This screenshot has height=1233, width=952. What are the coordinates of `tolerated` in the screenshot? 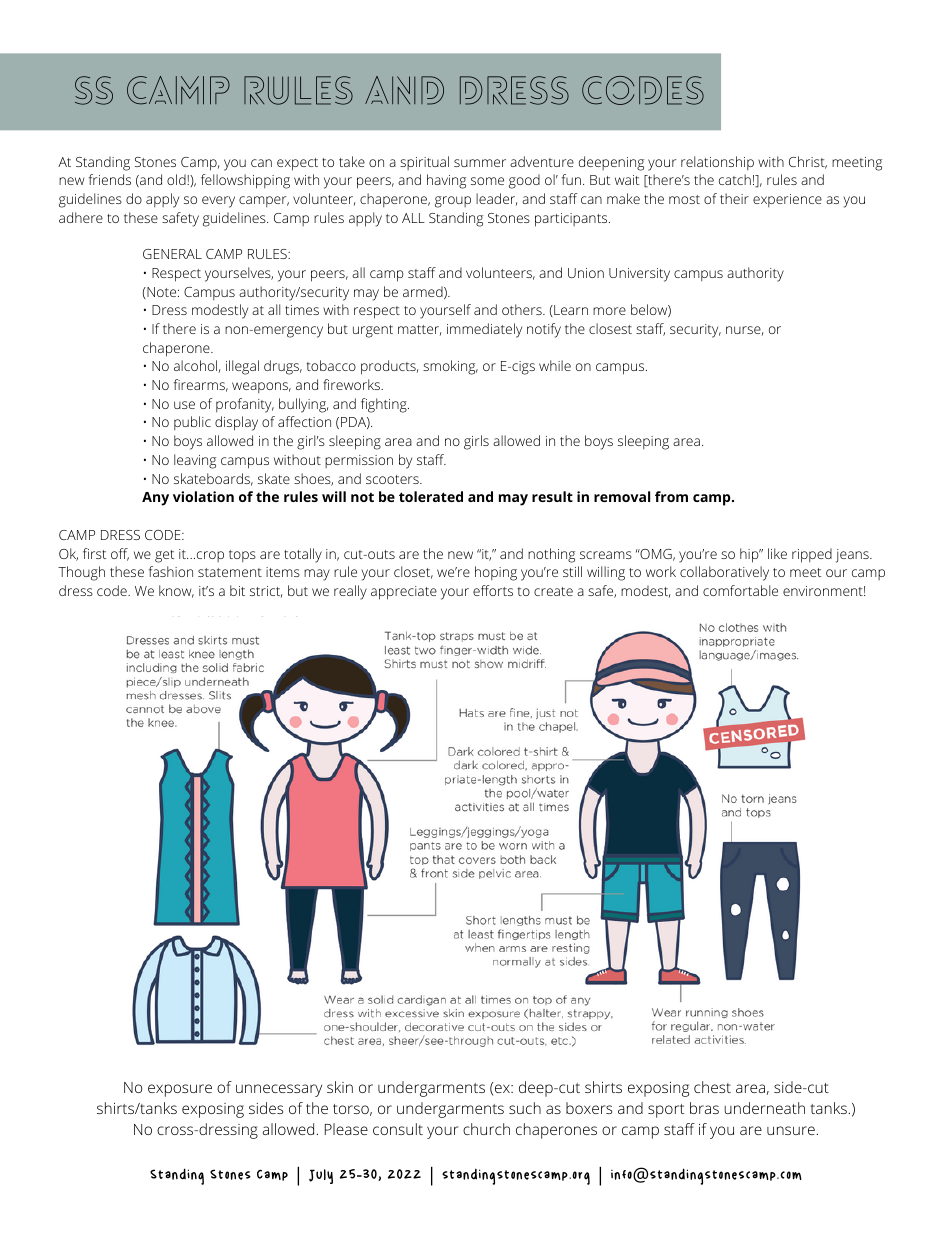 It's located at (431, 496).
